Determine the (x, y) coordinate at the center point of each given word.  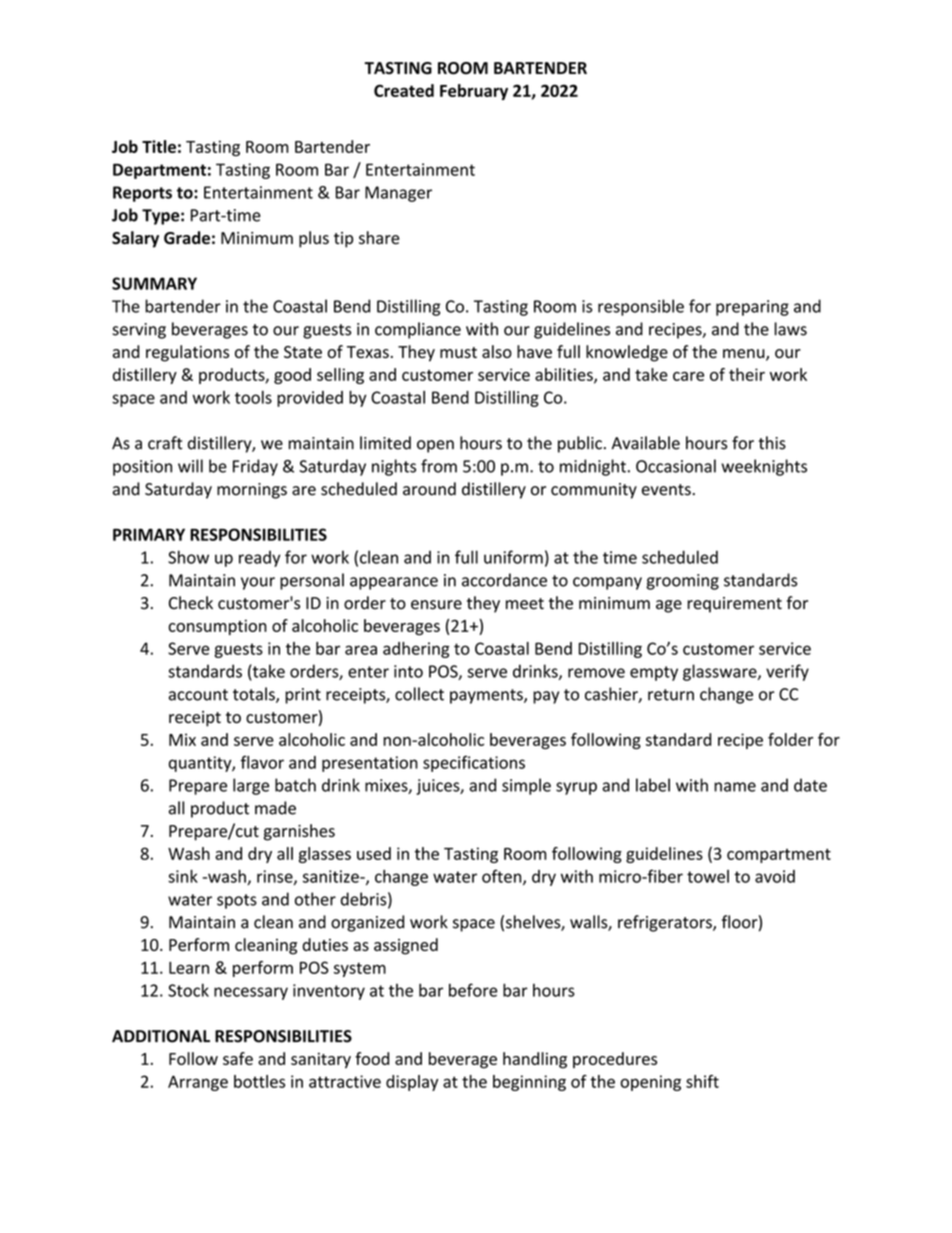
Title (159, 146)
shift (702, 1081)
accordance (504, 580)
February (474, 92)
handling (535, 1060)
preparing (752, 308)
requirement (734, 605)
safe (238, 1058)
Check (191, 603)
